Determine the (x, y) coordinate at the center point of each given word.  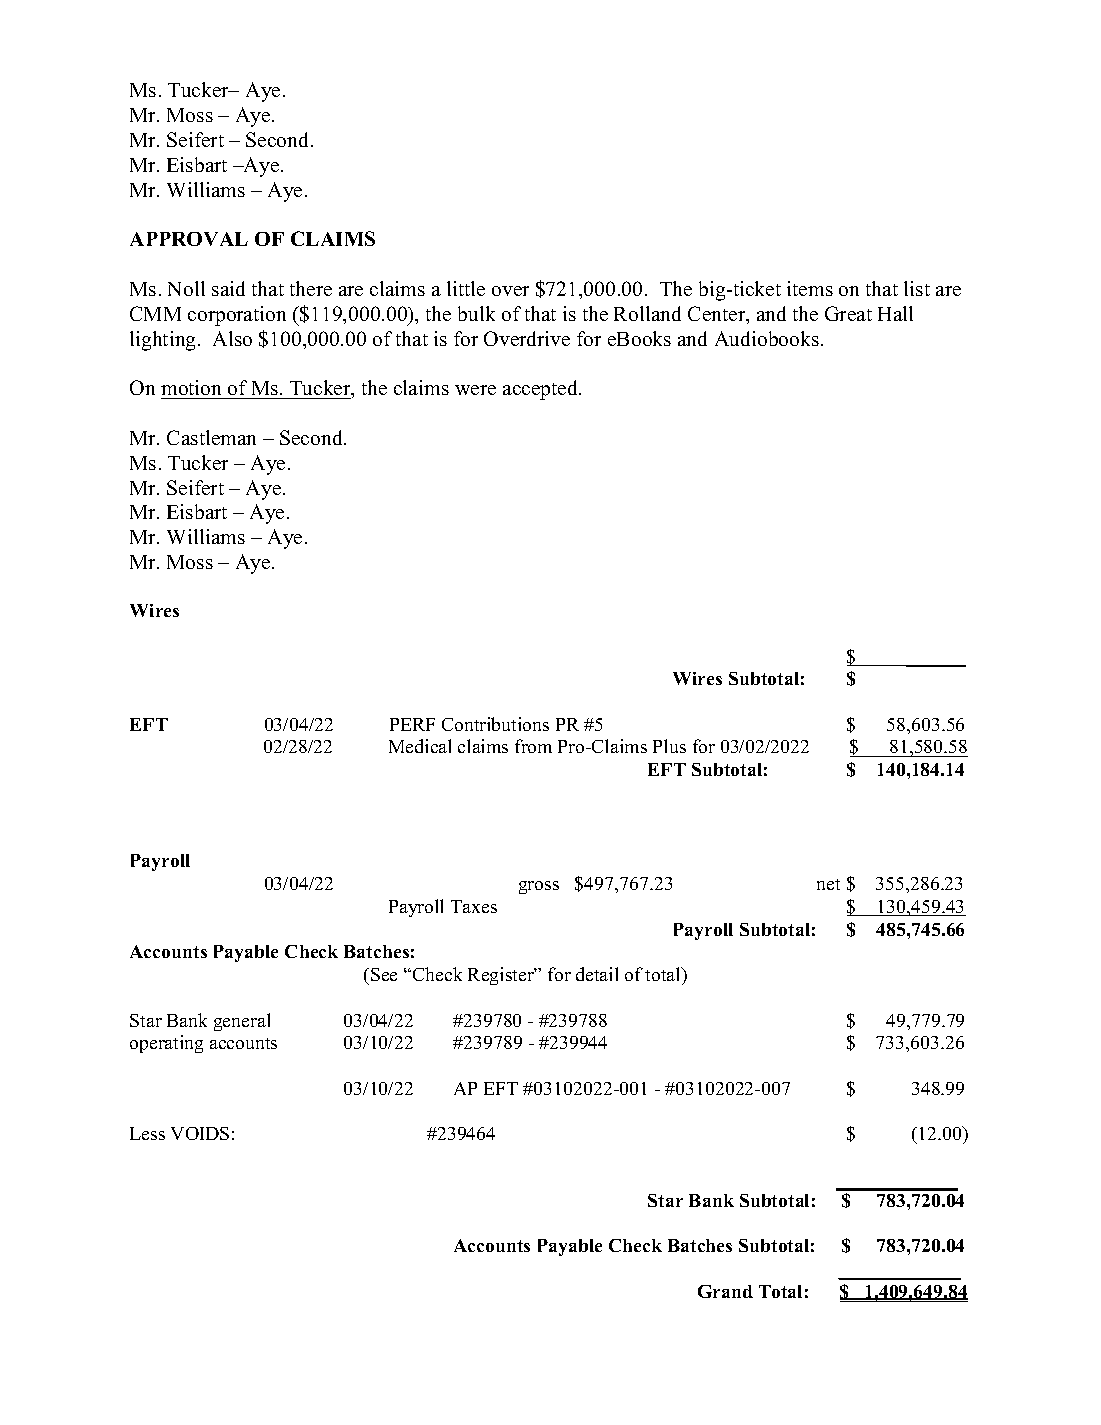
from (533, 746)
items (810, 288)
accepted (541, 390)
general (242, 1022)
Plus (669, 746)
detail (597, 974)
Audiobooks (767, 338)
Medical (420, 746)
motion (193, 389)
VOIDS (200, 1133)
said (228, 288)
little (466, 288)
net (828, 884)
